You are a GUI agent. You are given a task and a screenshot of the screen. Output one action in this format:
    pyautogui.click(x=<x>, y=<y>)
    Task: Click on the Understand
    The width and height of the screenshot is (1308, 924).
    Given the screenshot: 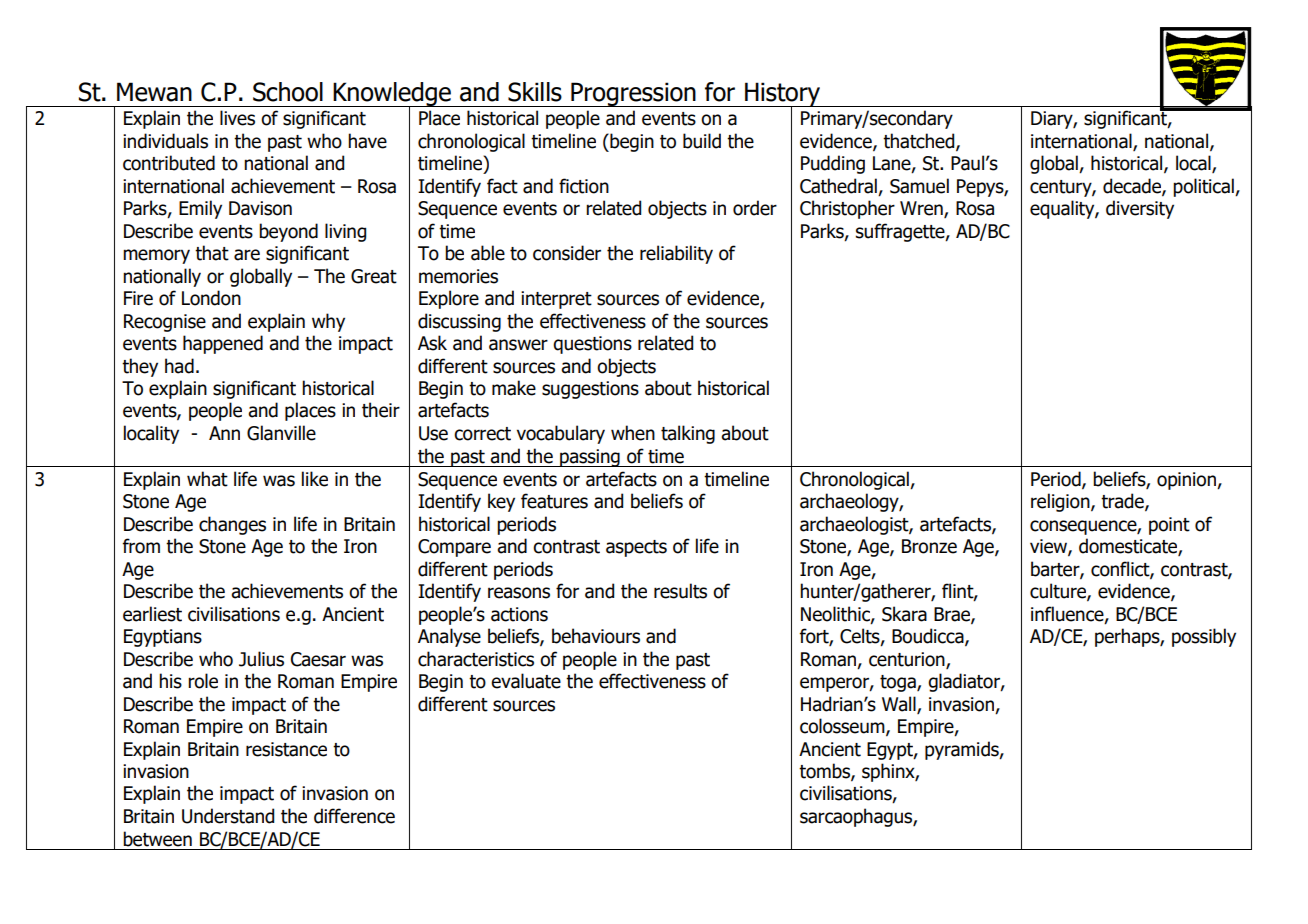 What is the action you would take?
    pyautogui.click(x=228, y=816)
